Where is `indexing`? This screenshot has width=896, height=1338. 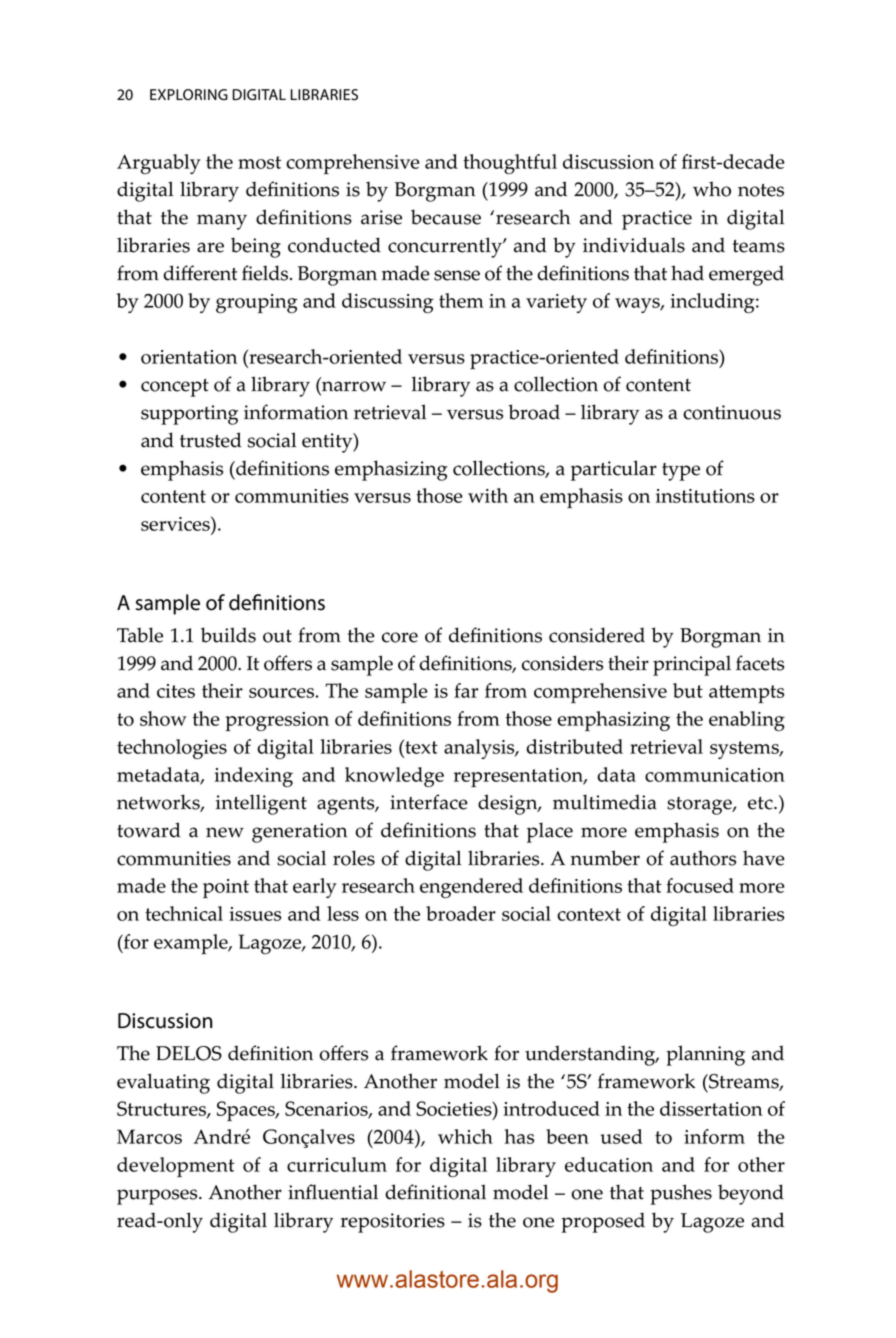
indexing is located at coordinates (253, 777).
